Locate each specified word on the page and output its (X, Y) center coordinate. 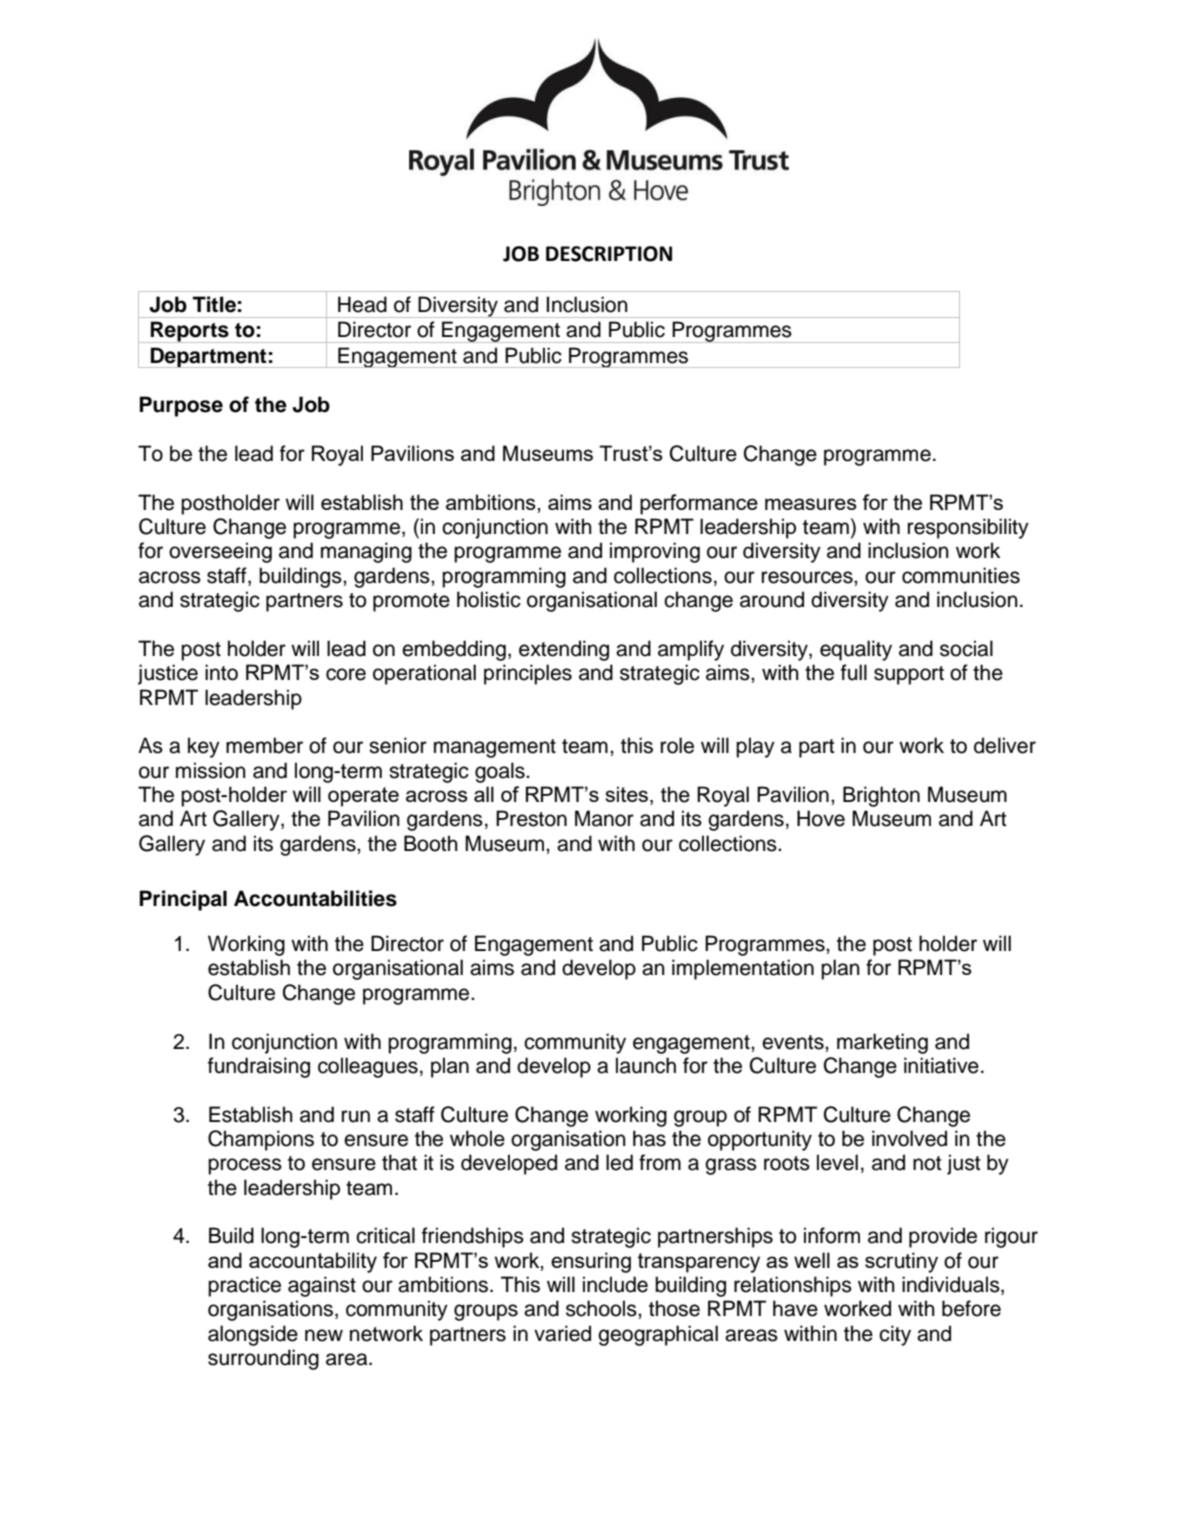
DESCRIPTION (609, 254)
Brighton (881, 796)
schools (602, 1308)
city (895, 1335)
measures (811, 504)
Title (214, 304)
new (324, 1335)
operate (363, 797)
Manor (604, 818)
